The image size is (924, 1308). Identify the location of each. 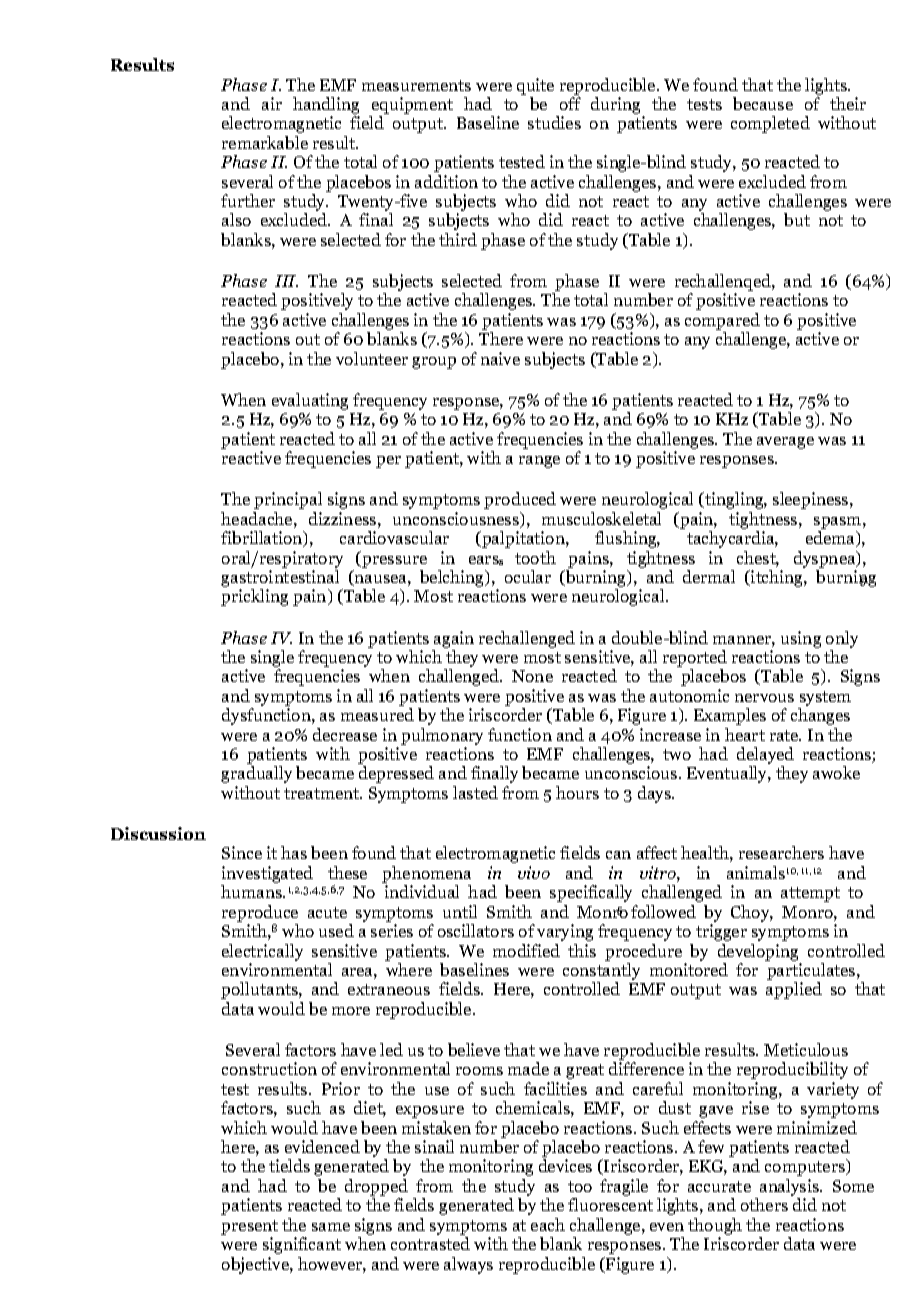
(548, 1224).
